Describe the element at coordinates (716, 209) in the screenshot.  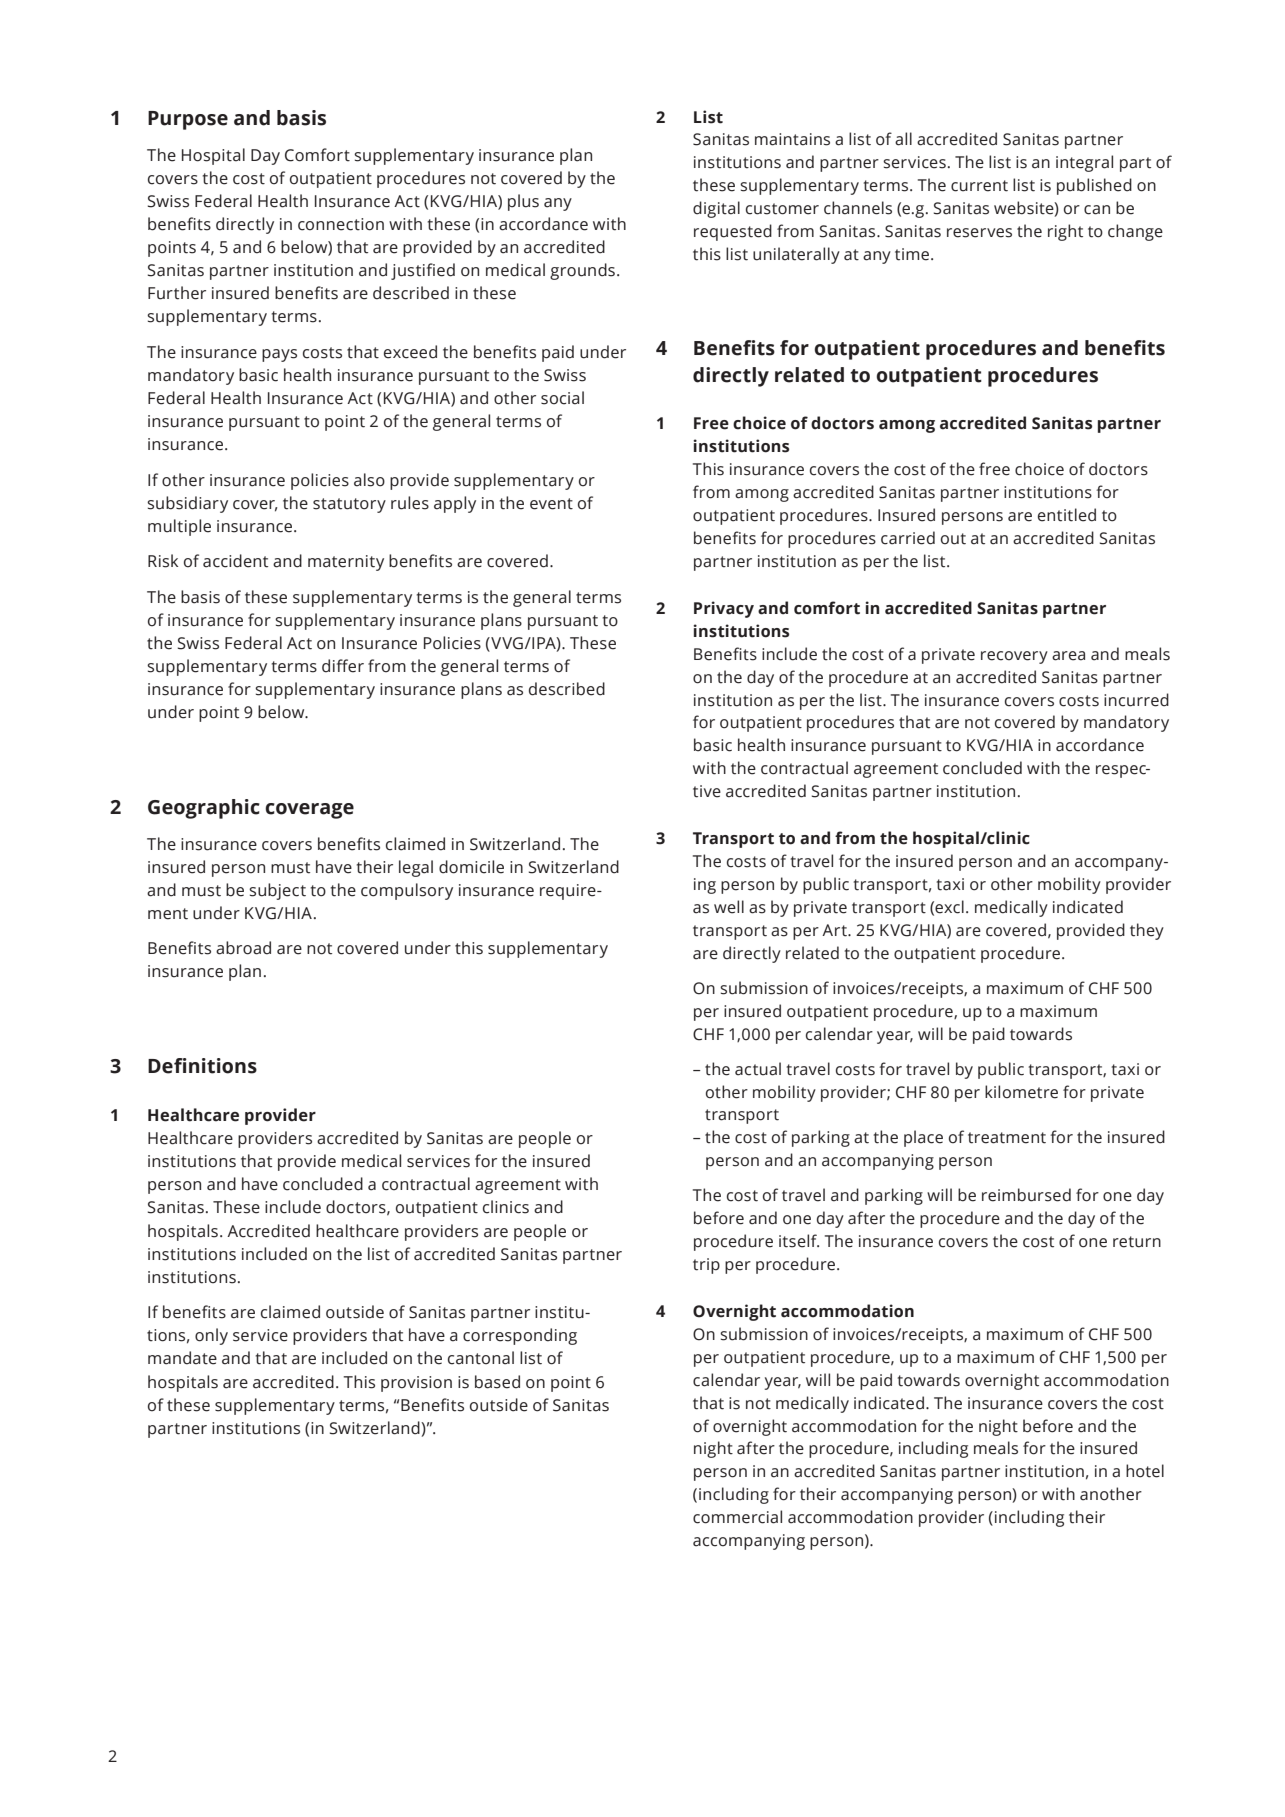
I see `digital` at that location.
